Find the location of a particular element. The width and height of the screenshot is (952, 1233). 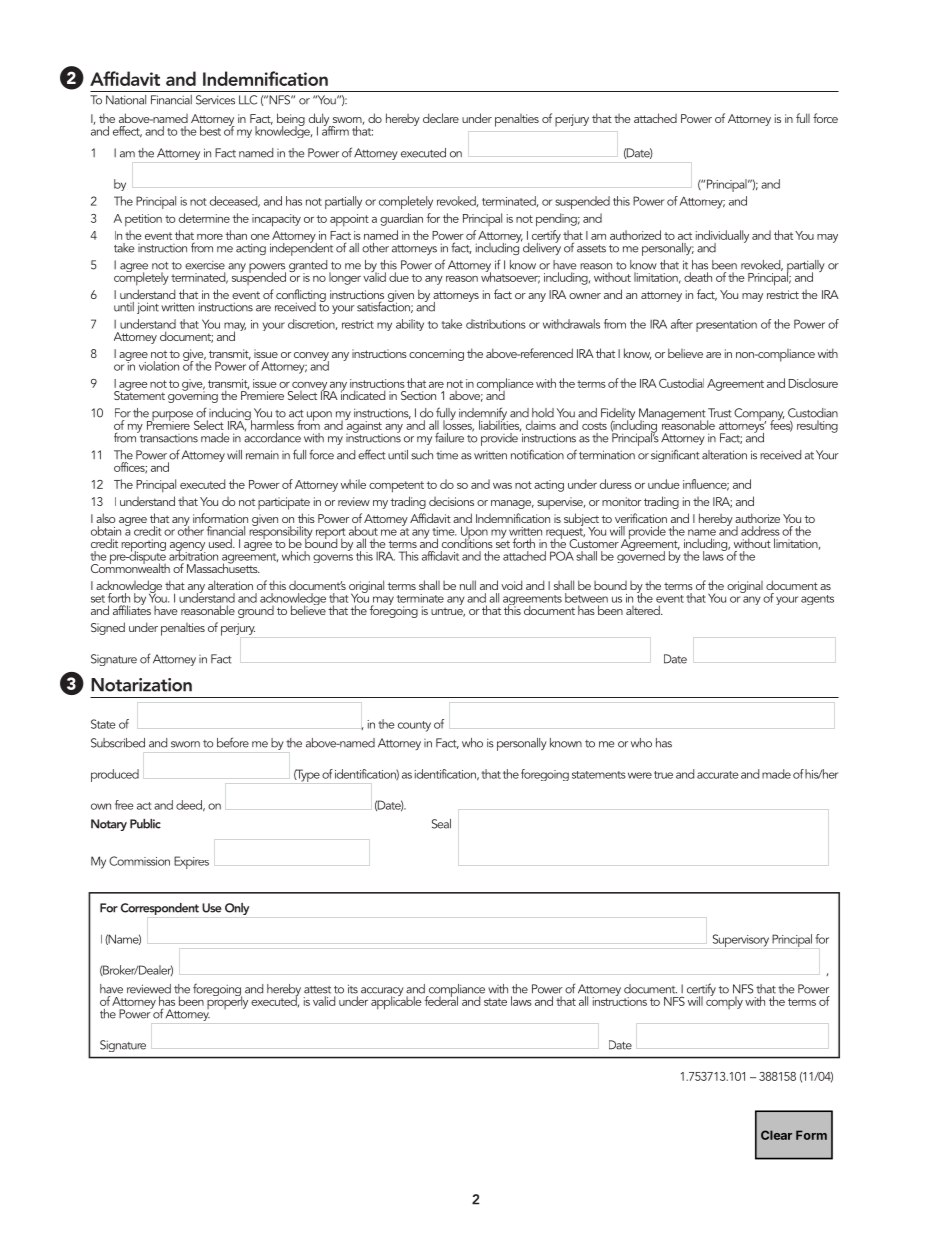

indemnify is located at coordinates (483, 415).
